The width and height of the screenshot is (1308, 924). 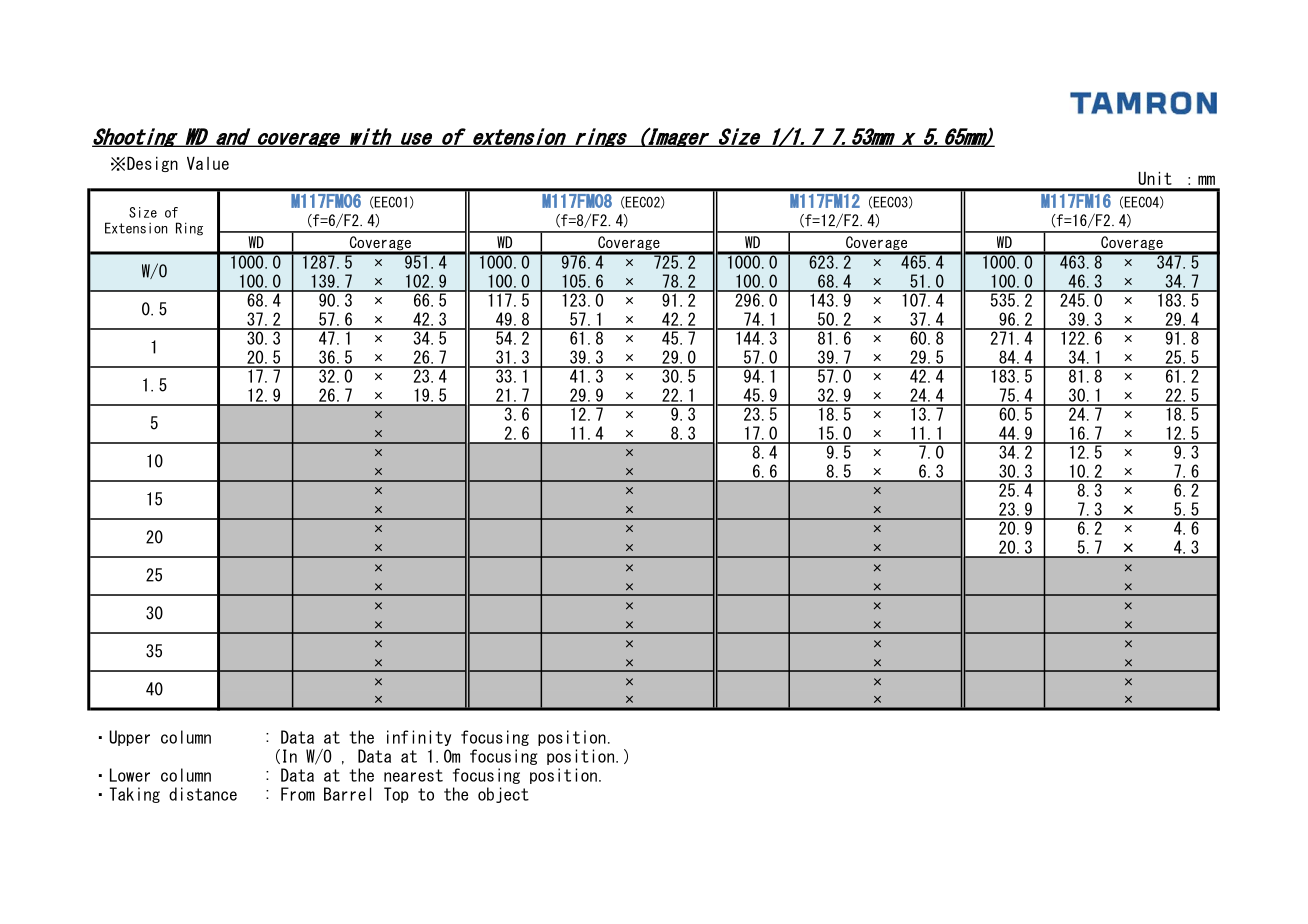 I want to click on Design, so click(x=152, y=164).
